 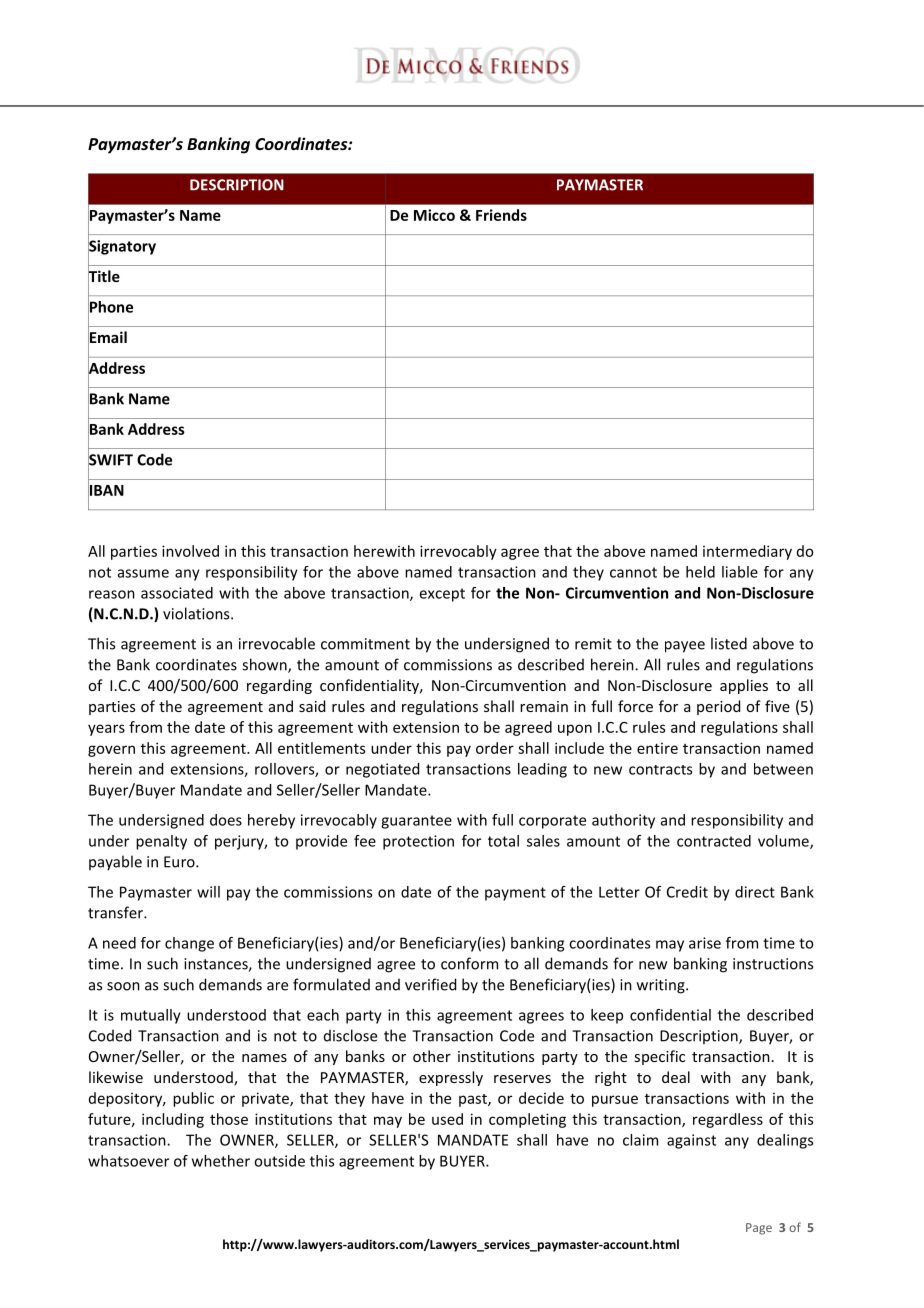 I want to click on used, so click(x=447, y=1119).
